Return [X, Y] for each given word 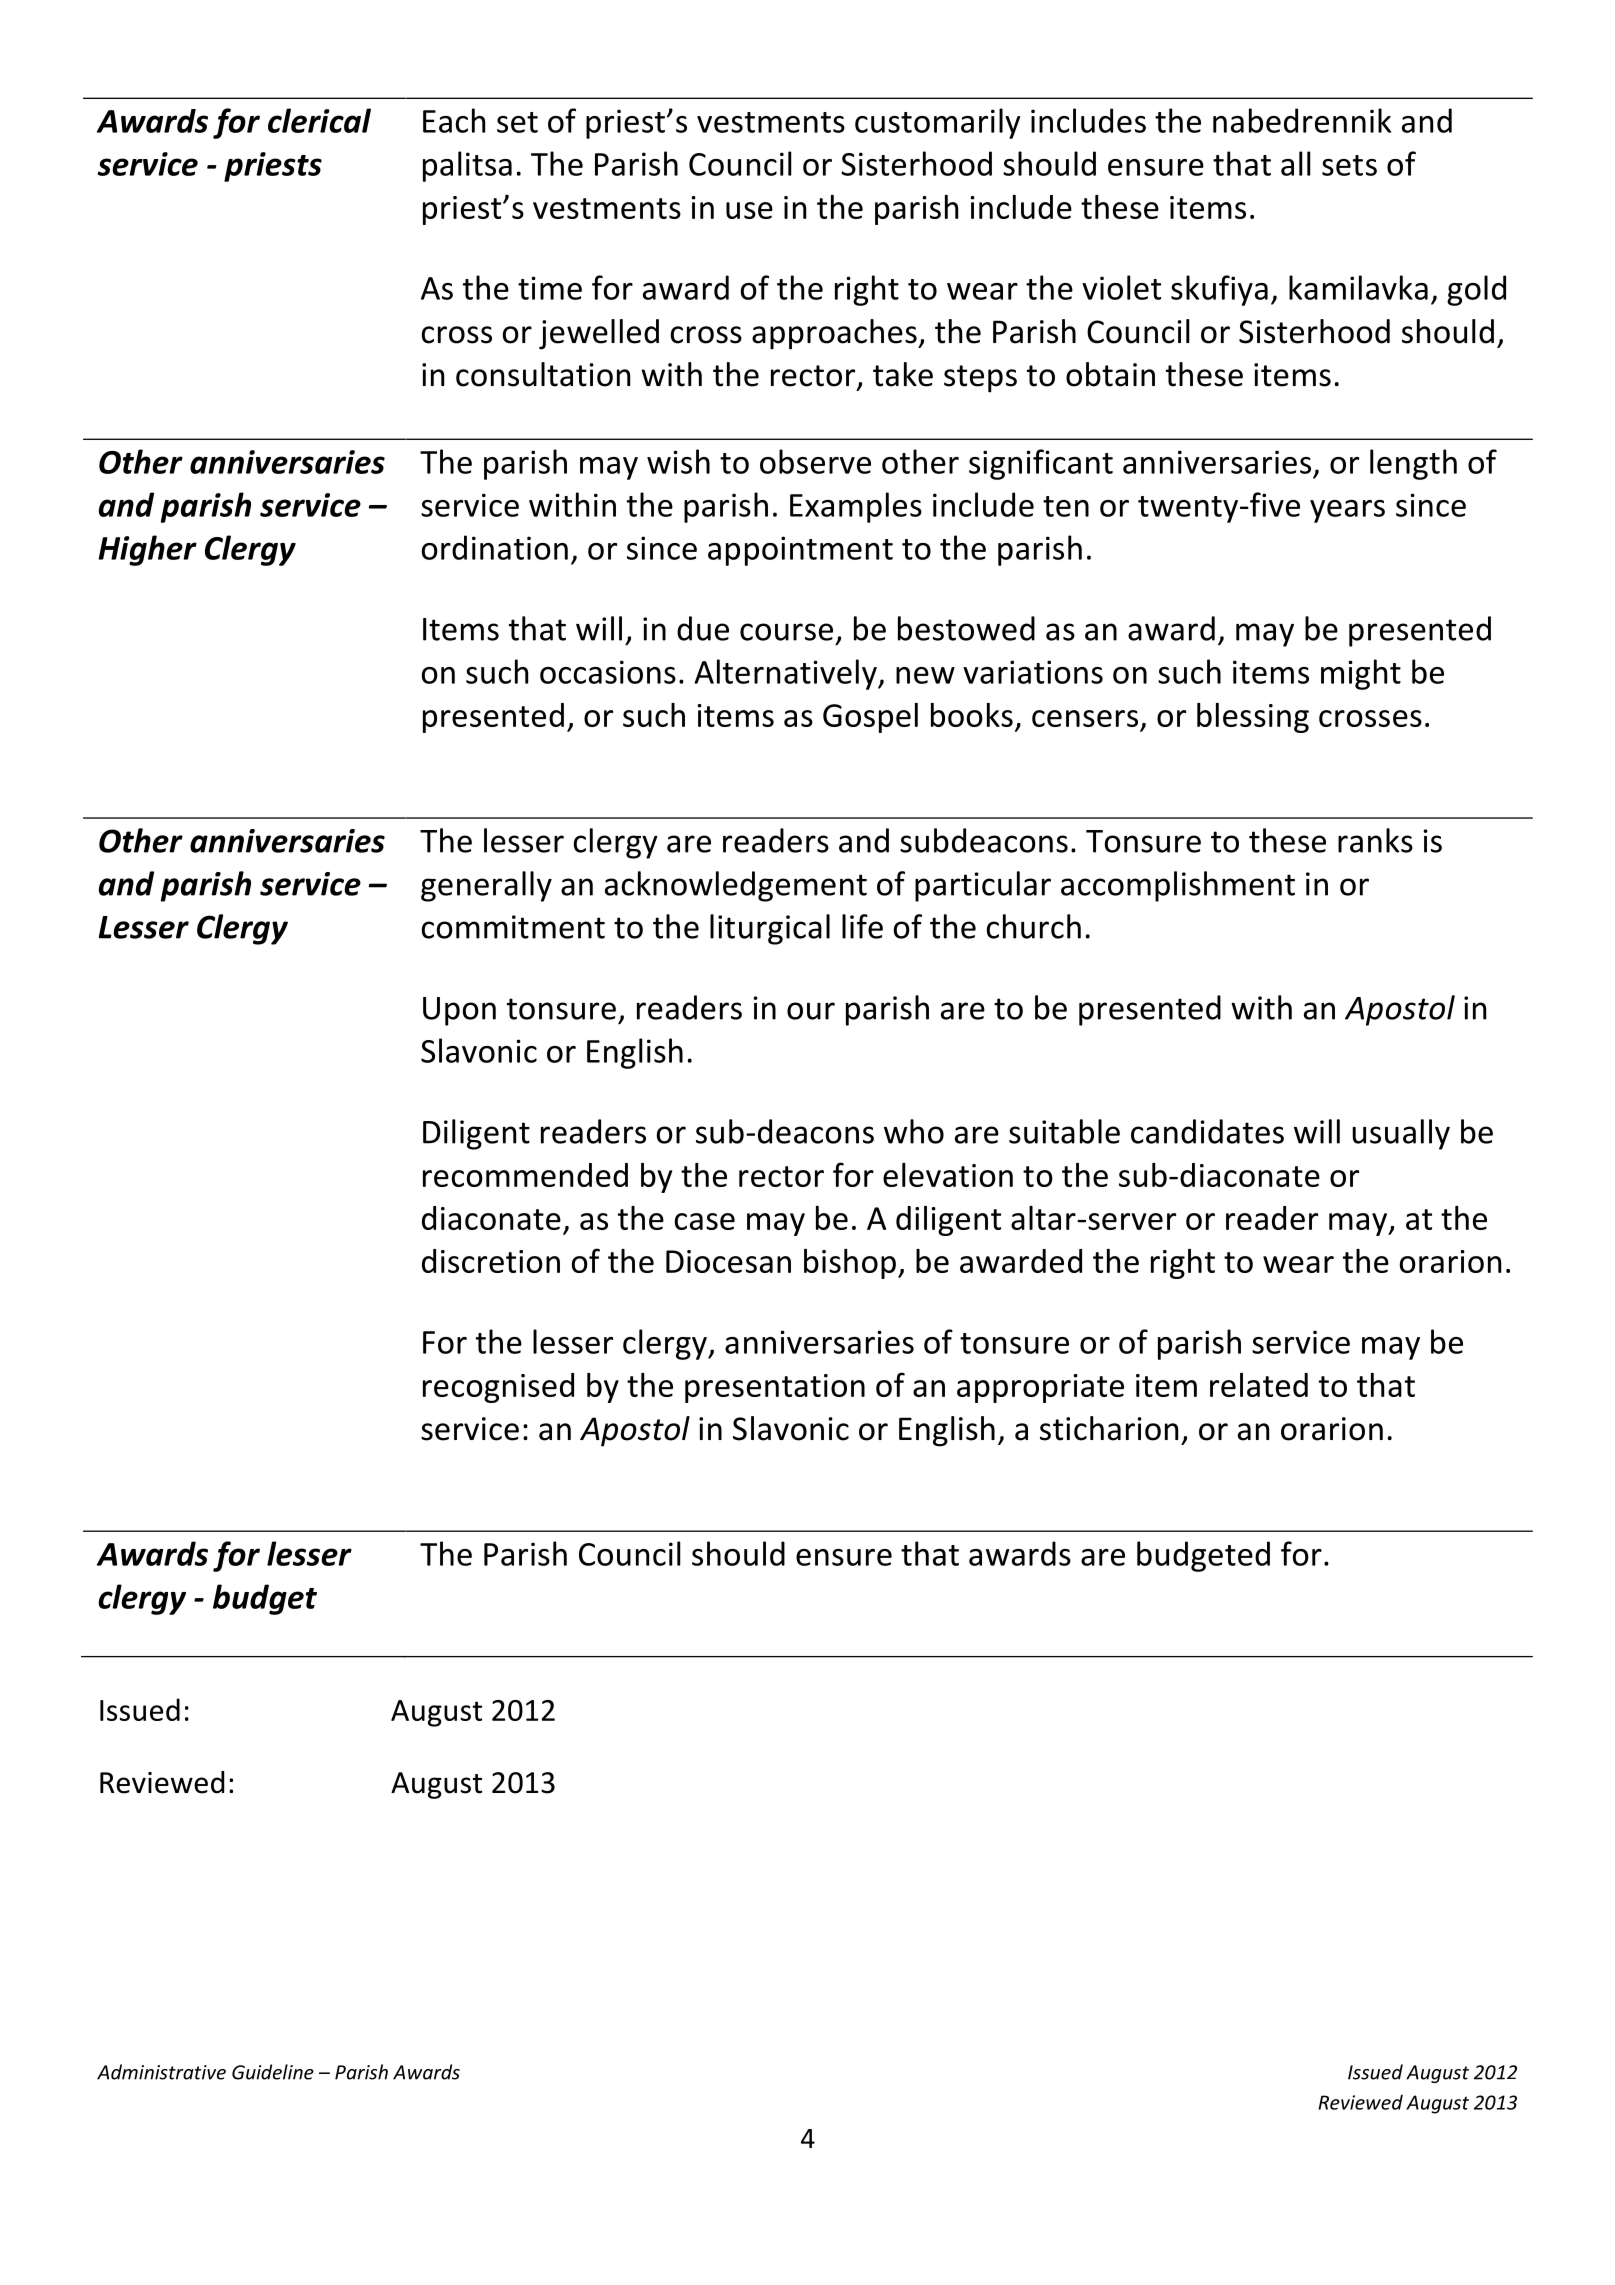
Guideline [273, 2072]
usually [1401, 1134]
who [914, 1131]
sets [1349, 165]
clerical [319, 120]
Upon [459, 1011]
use [749, 210]
